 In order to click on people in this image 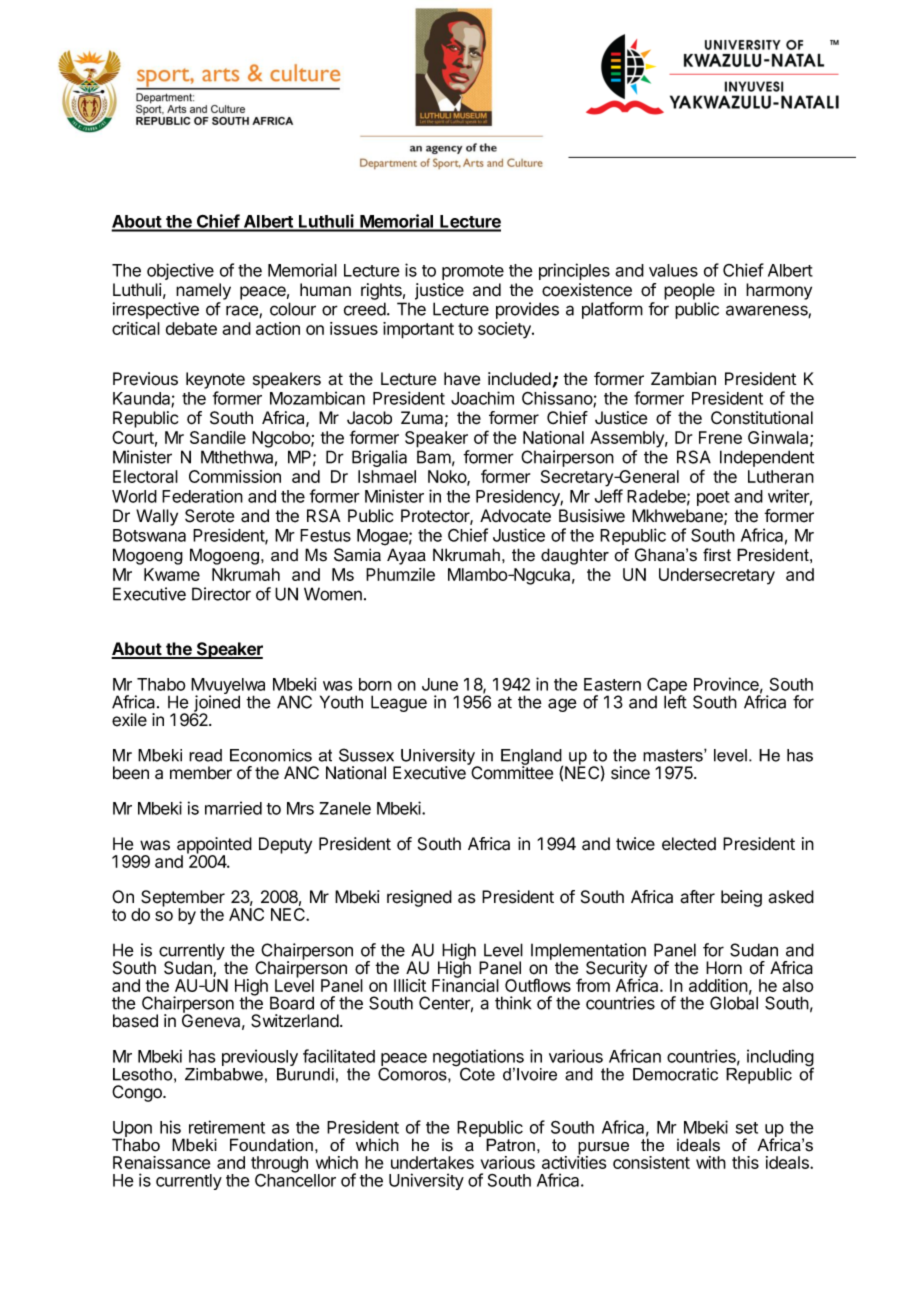, I will do `click(689, 291)`.
